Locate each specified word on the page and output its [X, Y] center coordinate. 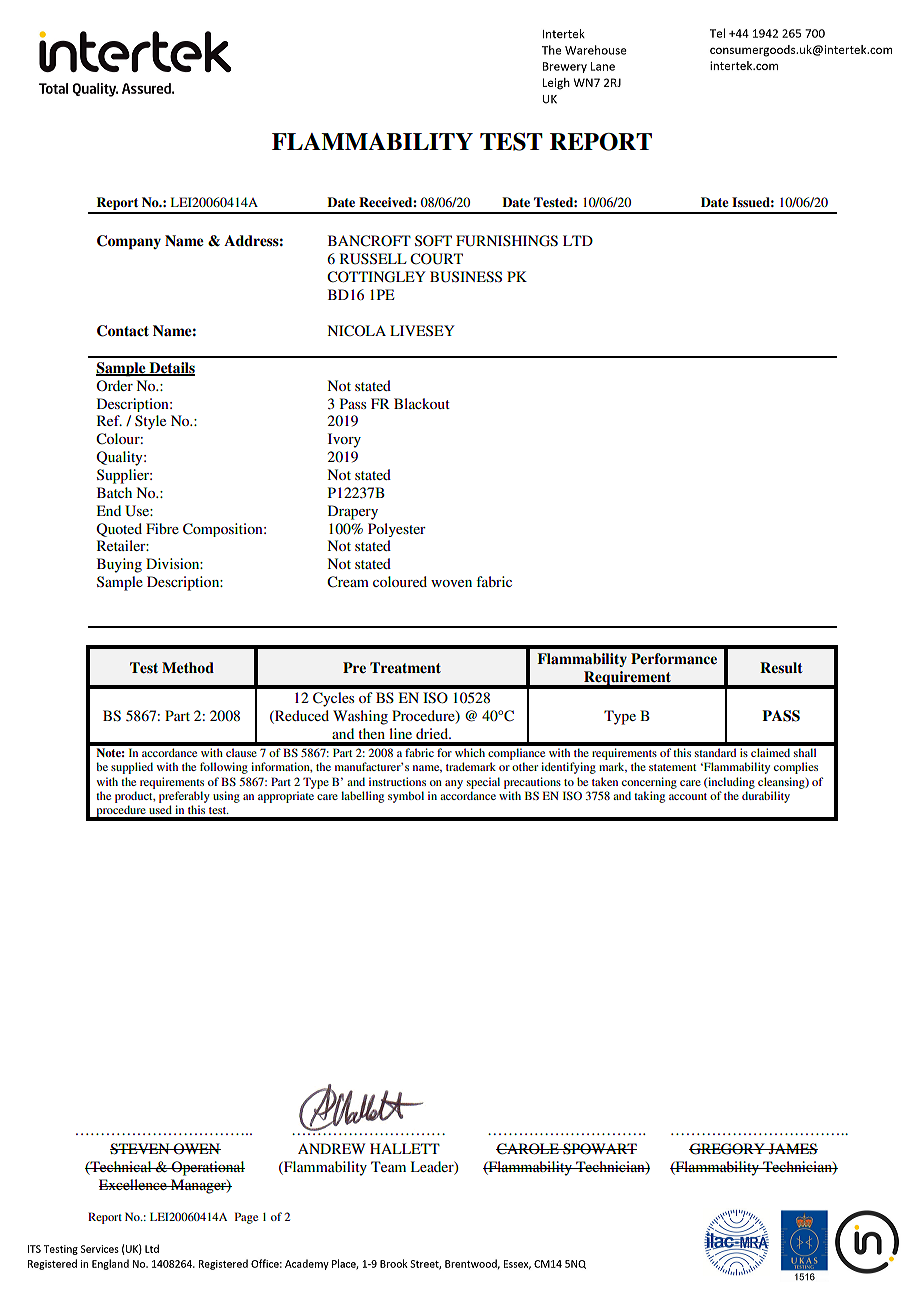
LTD [578, 240]
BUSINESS [466, 277]
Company [129, 242]
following [224, 768]
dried [433, 733]
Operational [207, 1168]
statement [672, 767]
